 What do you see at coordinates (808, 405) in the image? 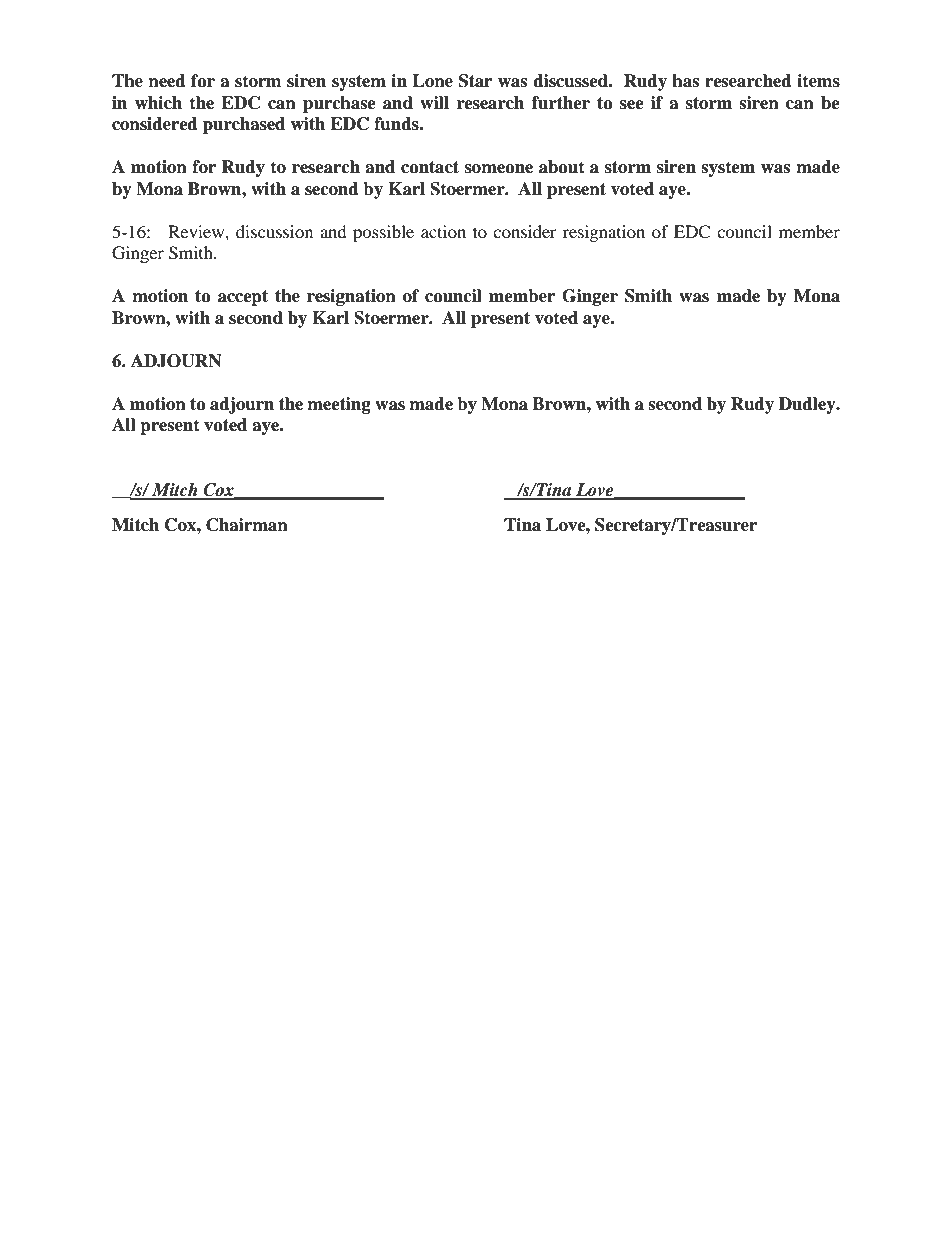
I see `Dudley` at bounding box center [808, 405].
